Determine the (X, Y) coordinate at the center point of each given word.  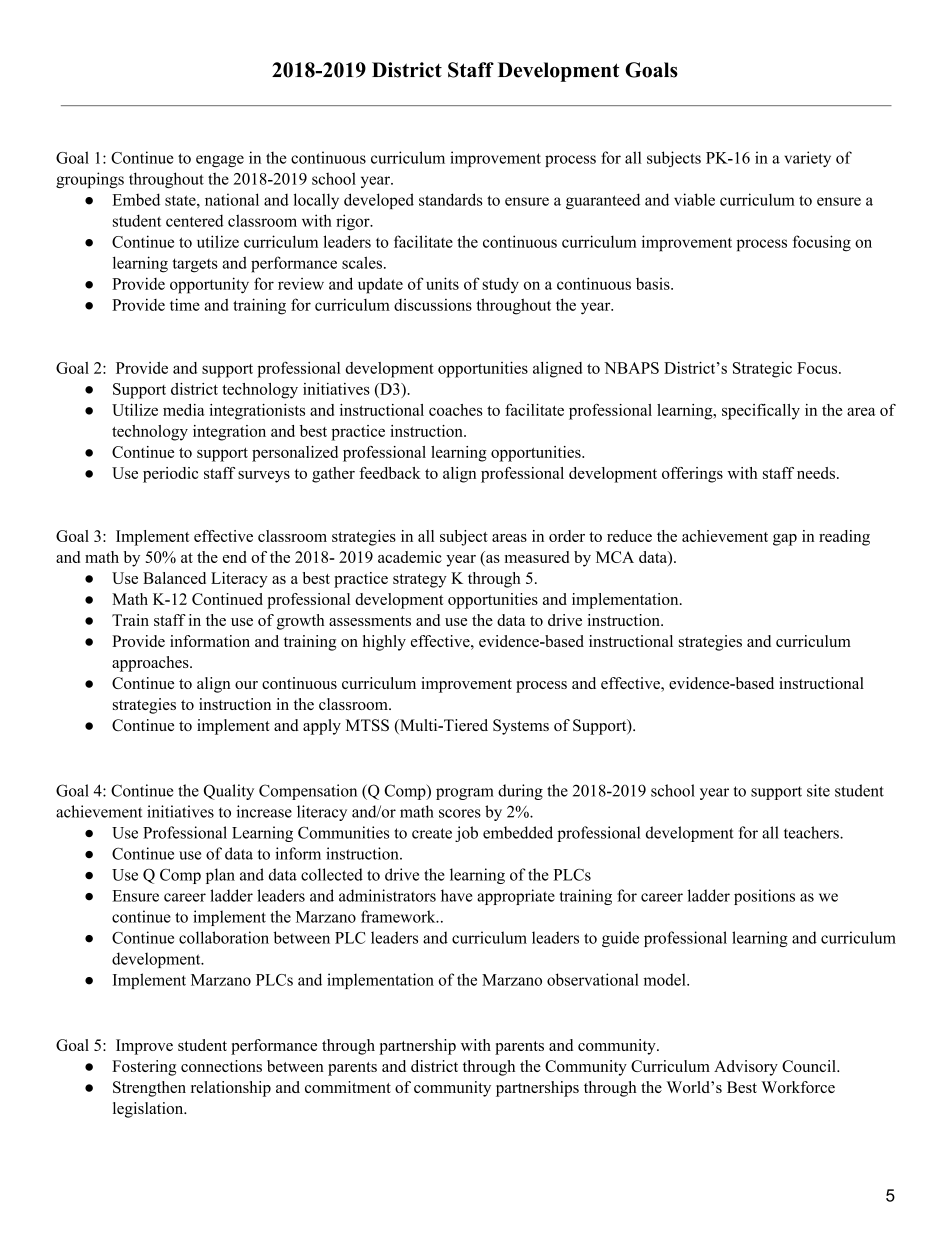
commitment (348, 1087)
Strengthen (149, 1089)
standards (451, 199)
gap (785, 540)
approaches (151, 664)
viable (694, 199)
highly (384, 643)
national (232, 199)
